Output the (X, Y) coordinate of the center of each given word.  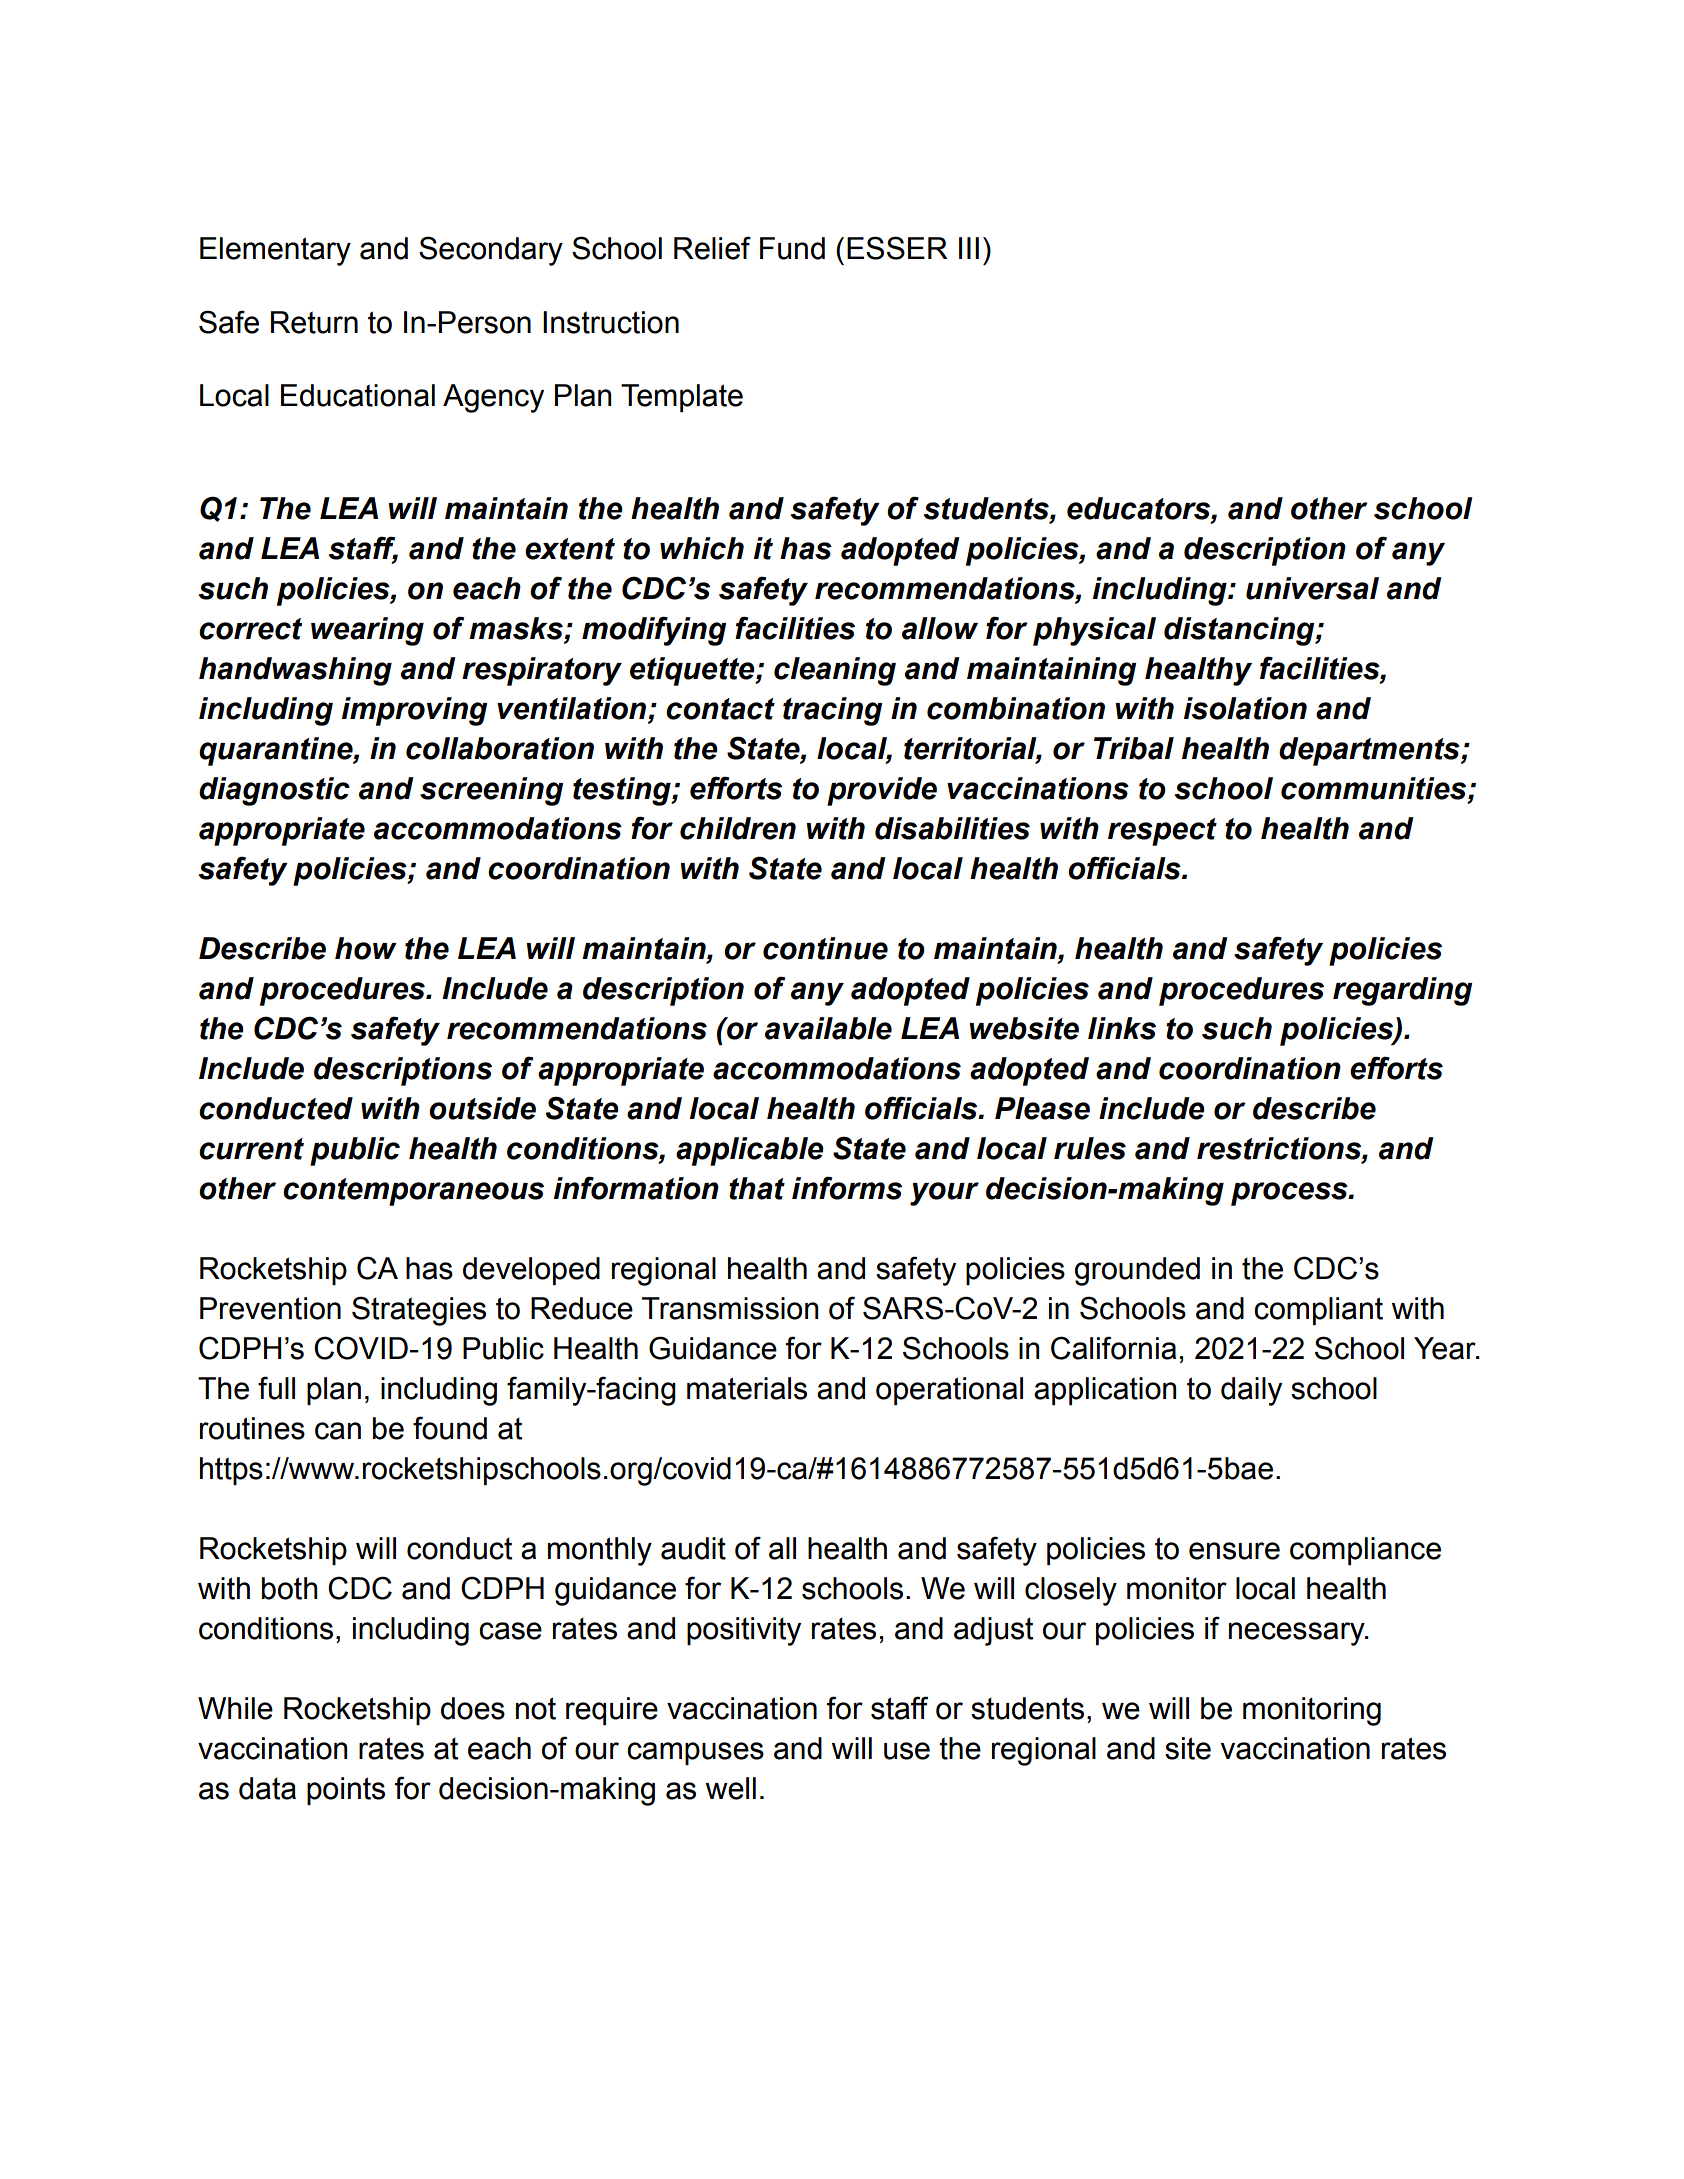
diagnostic (274, 791)
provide (882, 791)
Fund (792, 248)
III (969, 248)
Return (314, 322)
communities (1375, 789)
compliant (1318, 1311)
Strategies (419, 1311)
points (346, 1791)
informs (847, 1188)
